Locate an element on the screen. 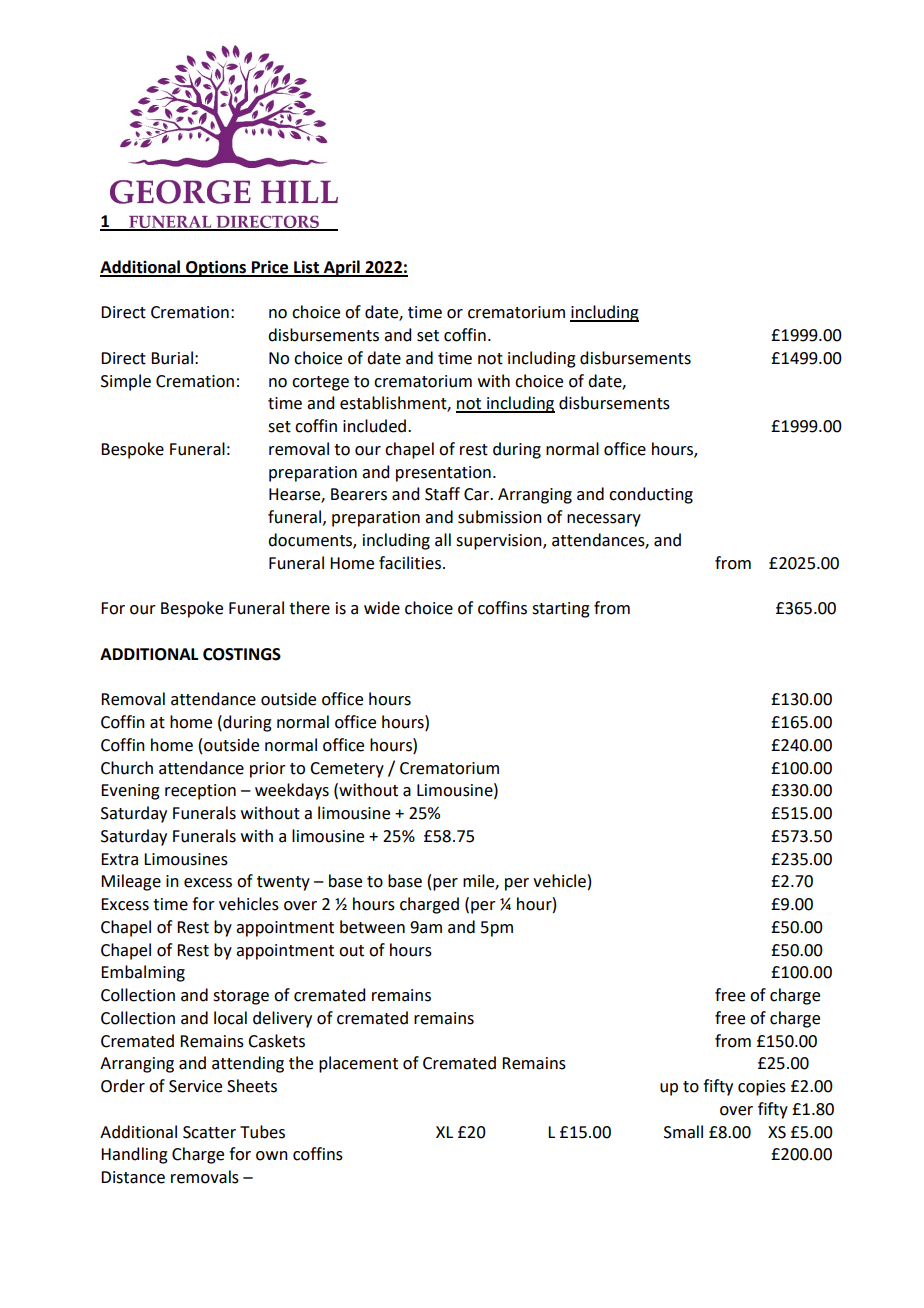 The image size is (924, 1308). conducting is located at coordinates (651, 495).
